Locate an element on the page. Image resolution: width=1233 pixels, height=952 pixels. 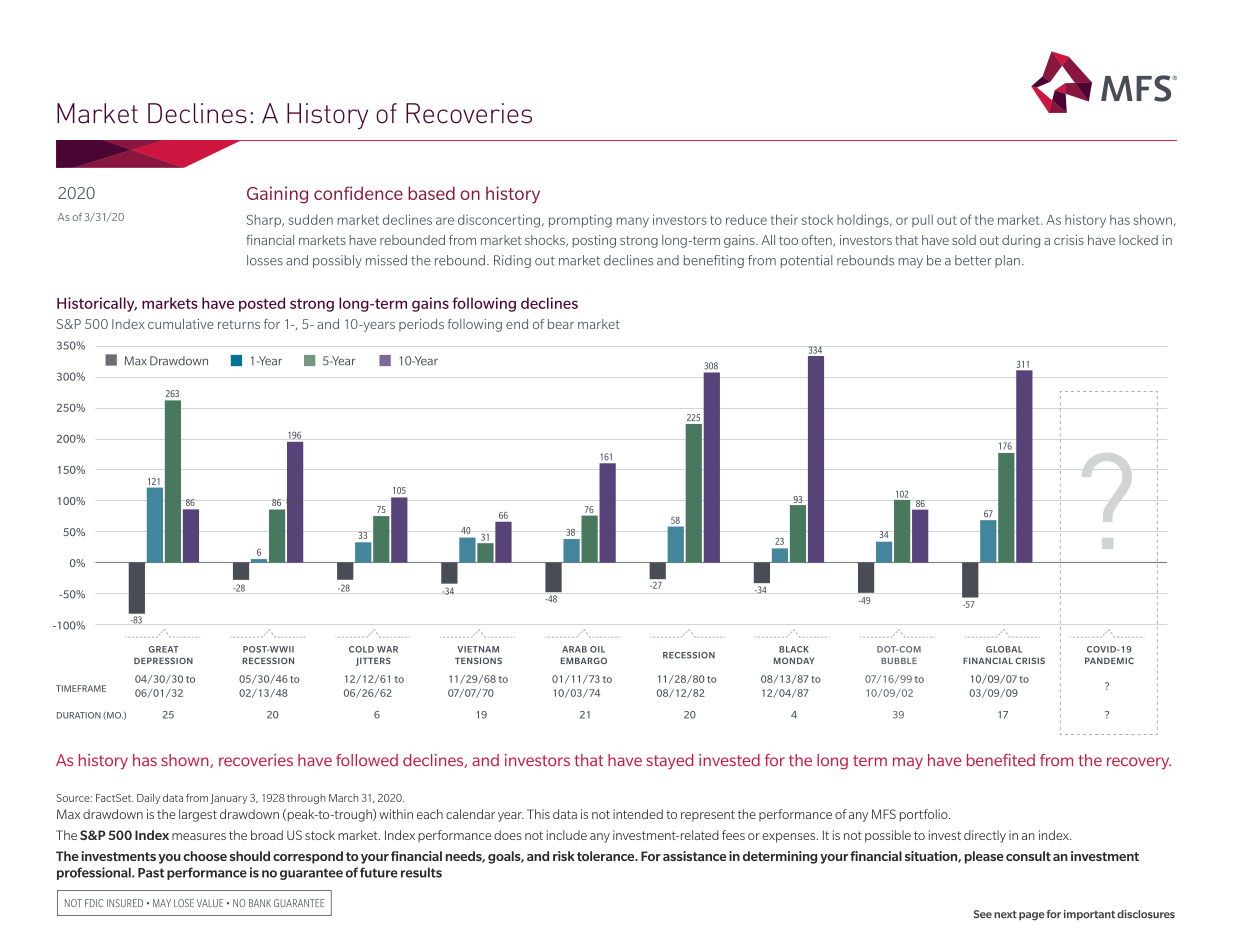
during is located at coordinates (1021, 241).
